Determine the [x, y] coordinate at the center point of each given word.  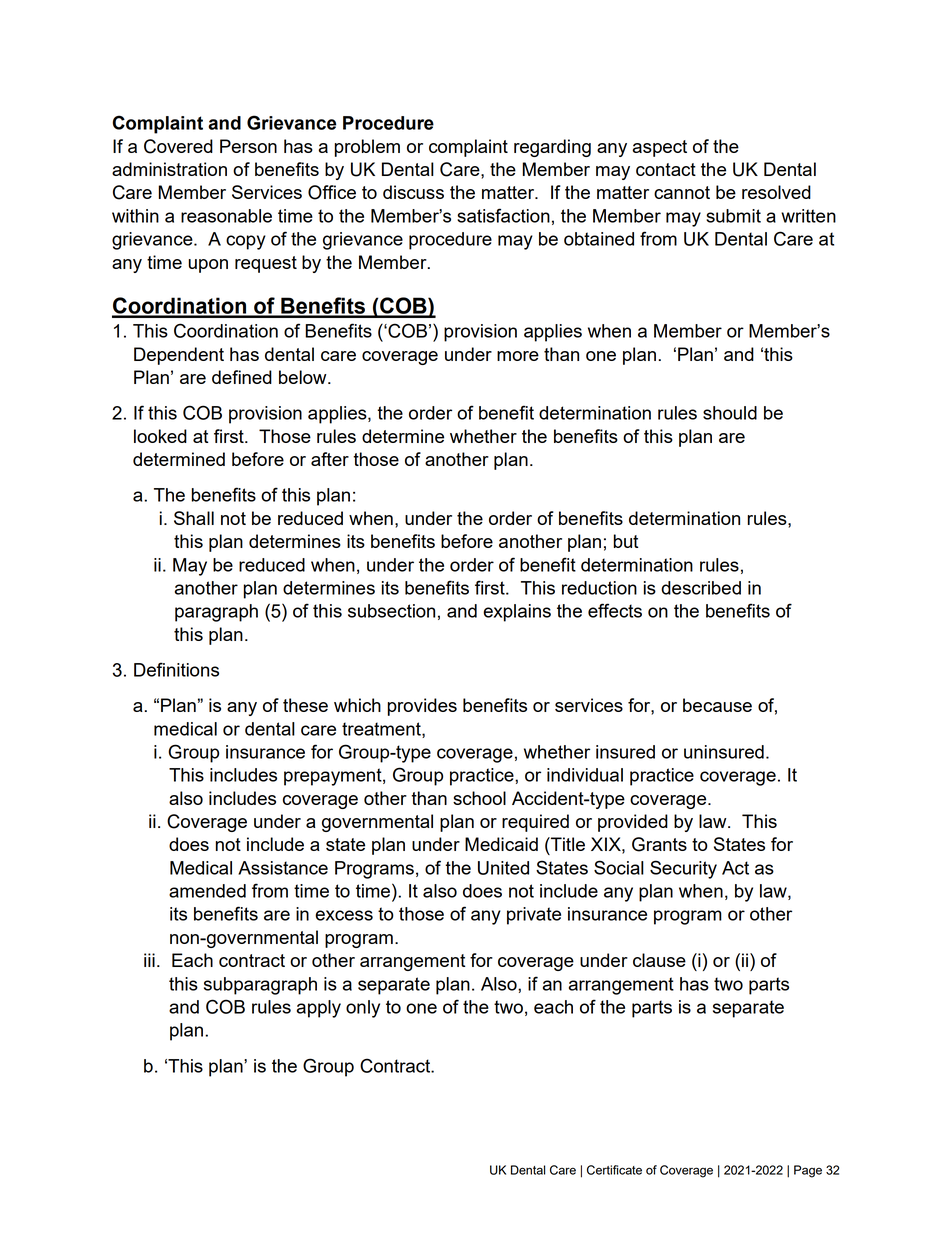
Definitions [176, 669]
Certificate [614, 1170]
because [717, 705]
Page [808, 1171]
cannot [682, 192]
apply [319, 1009]
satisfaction [503, 215]
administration [169, 169]
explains [517, 613]
